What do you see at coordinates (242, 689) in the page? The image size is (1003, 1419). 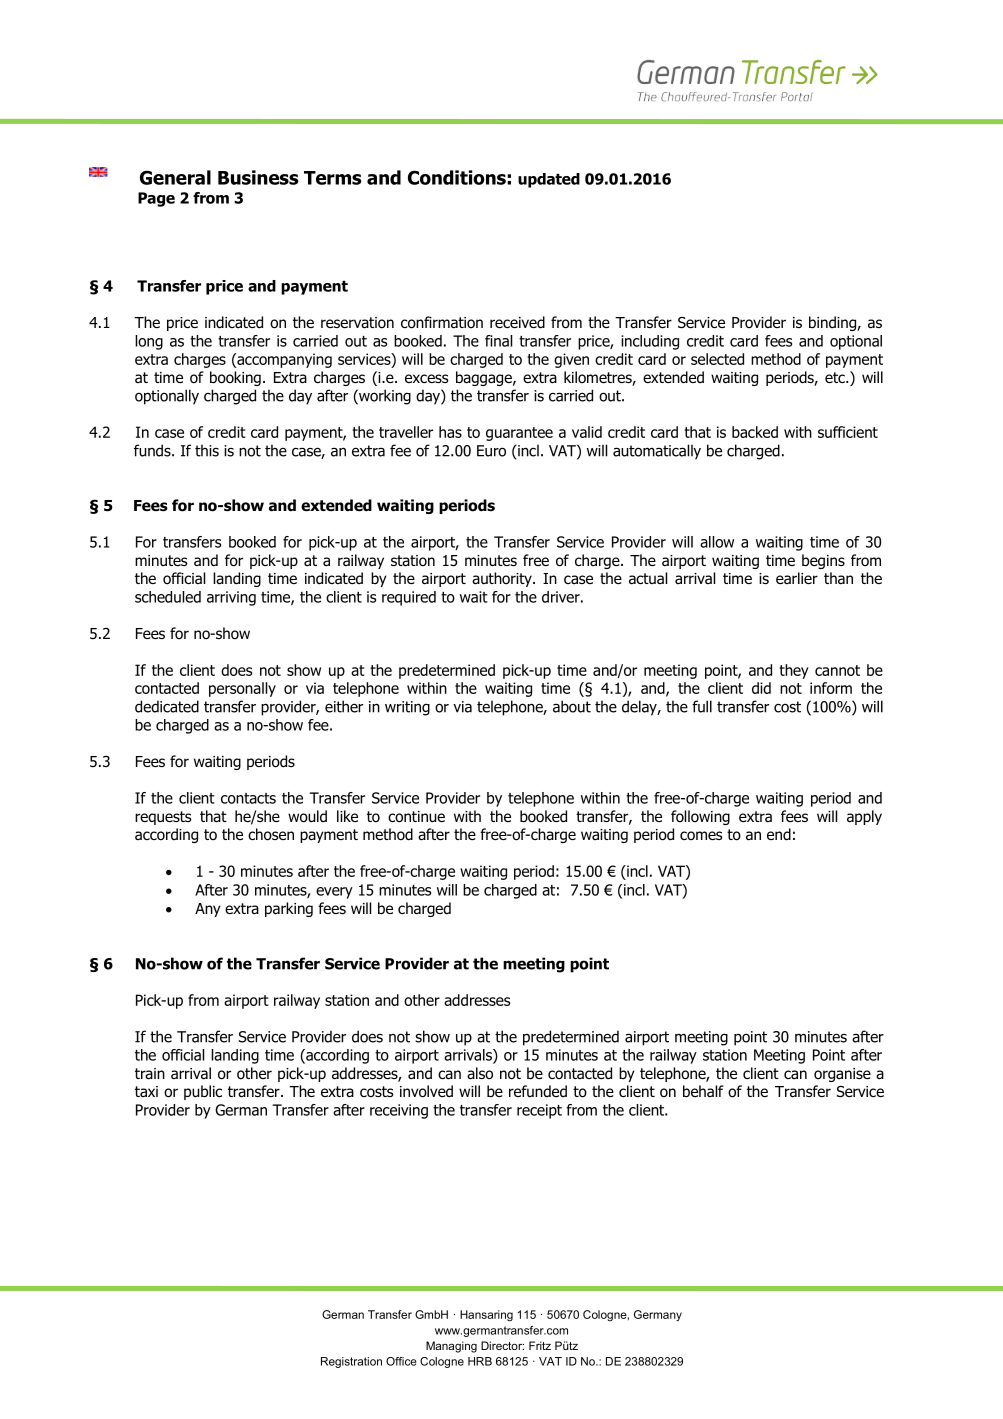 I see `personally` at bounding box center [242, 689].
